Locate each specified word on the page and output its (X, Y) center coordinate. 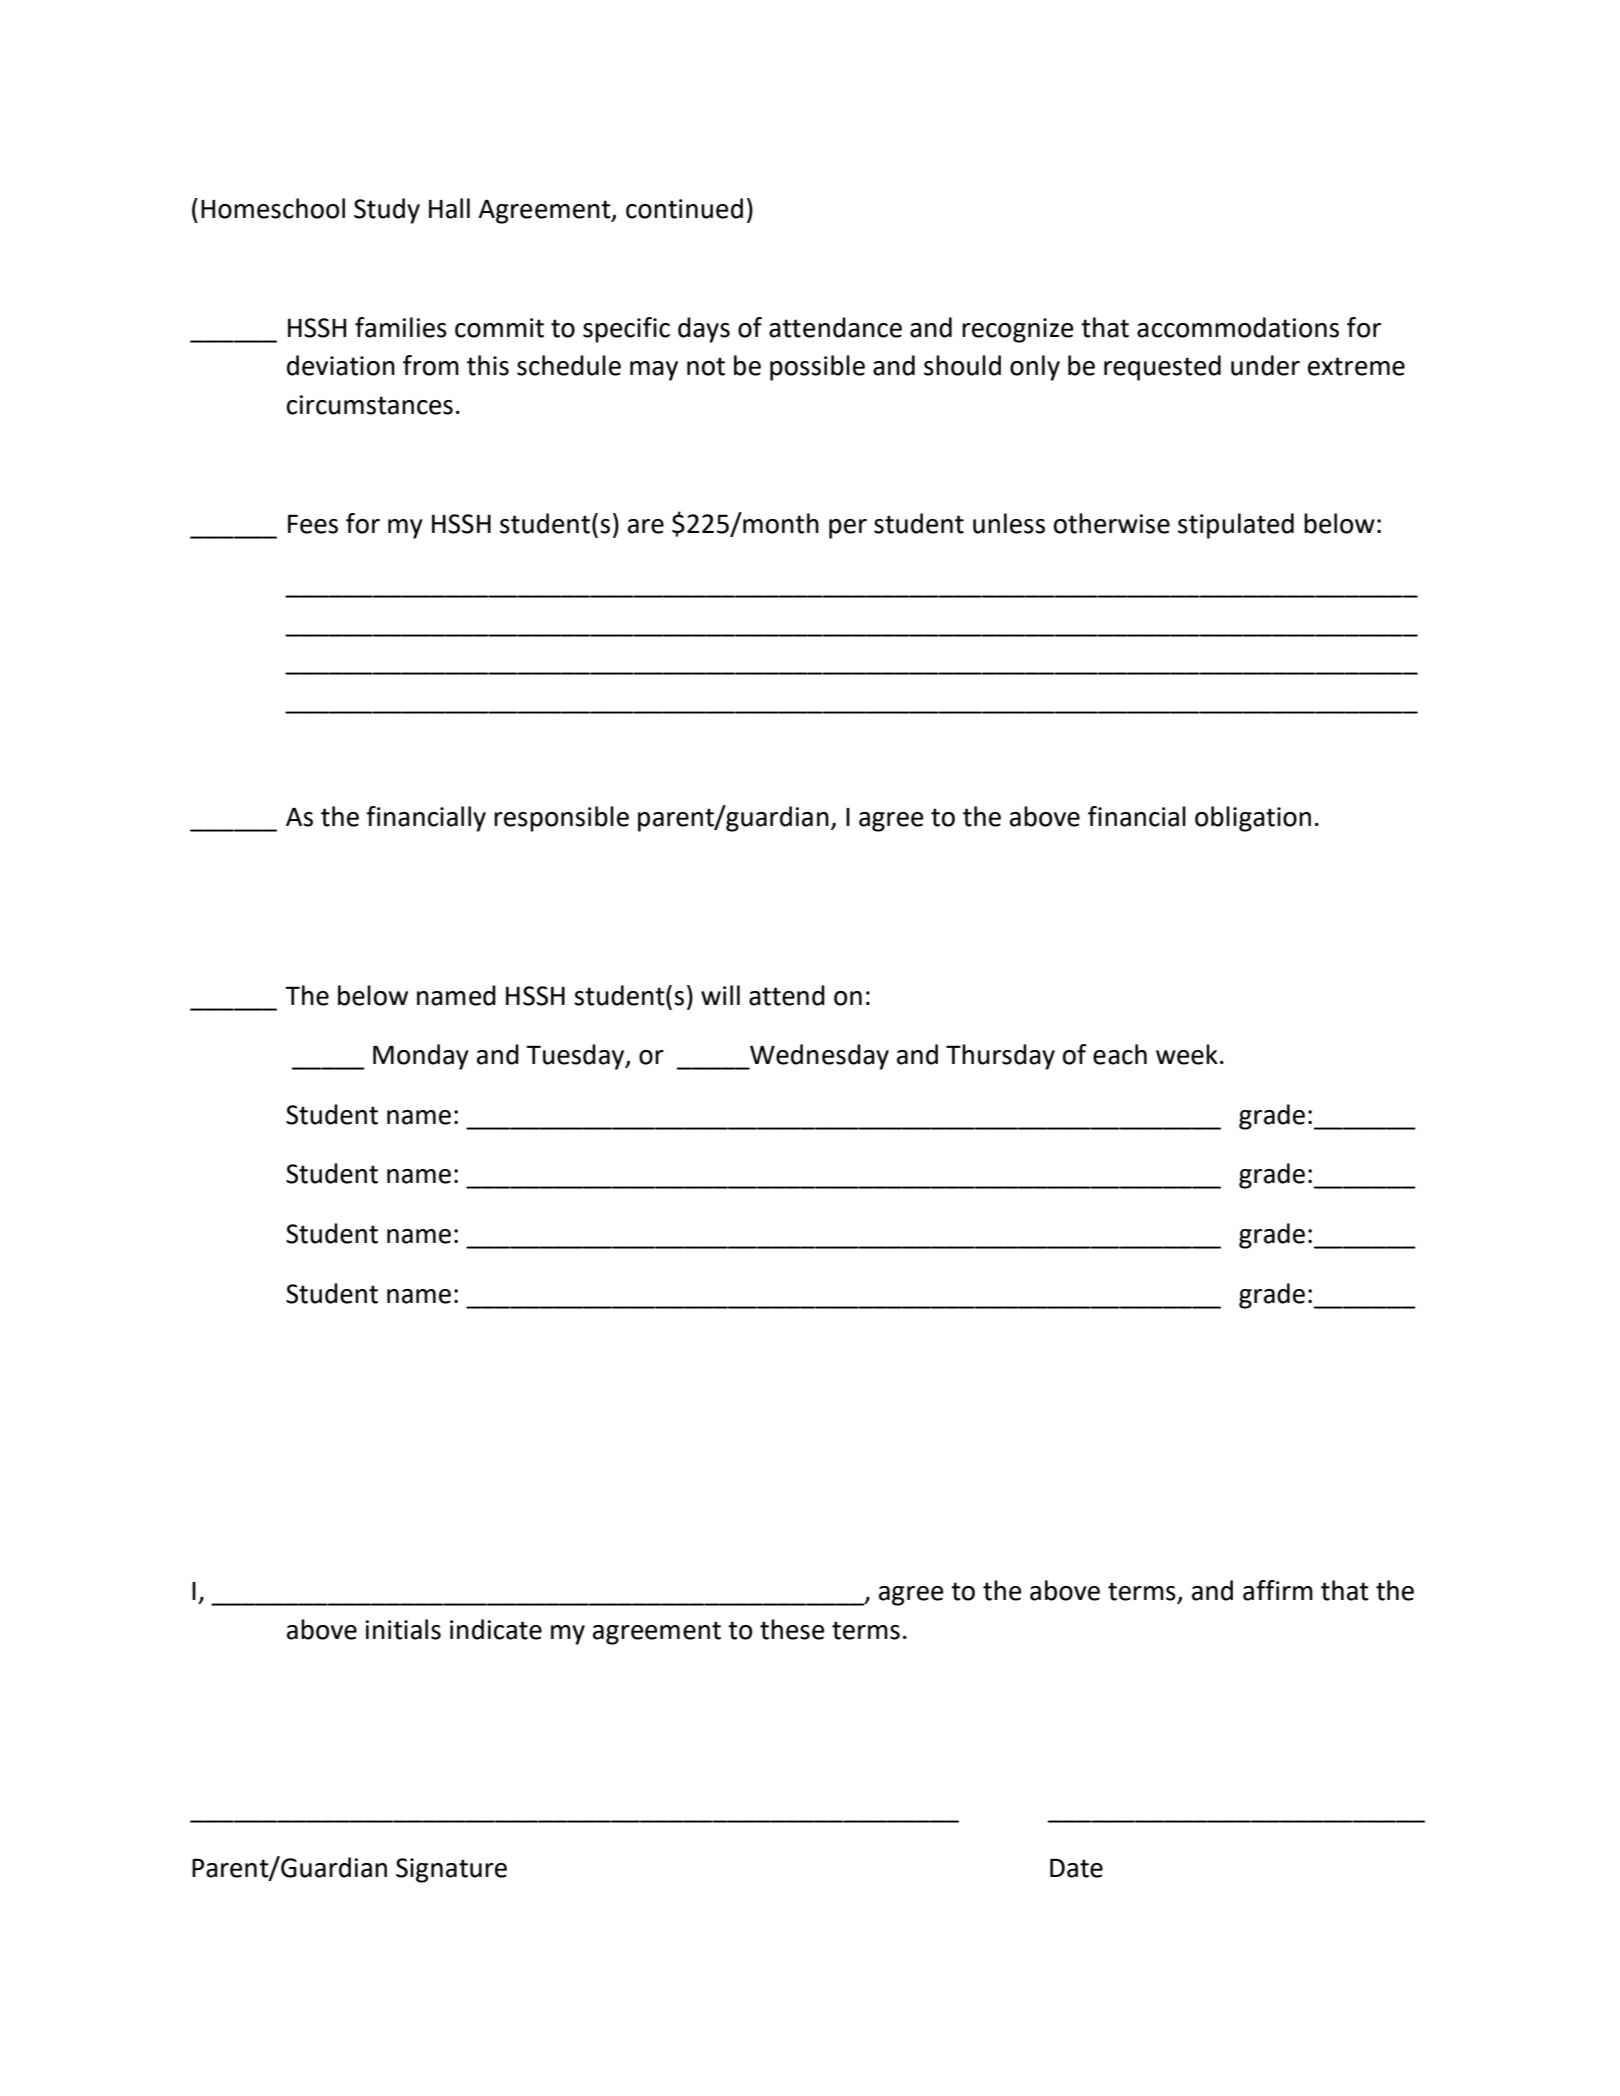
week (1187, 1054)
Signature (451, 1870)
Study (387, 211)
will (720, 995)
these (792, 1629)
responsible (561, 819)
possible (817, 368)
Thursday (1000, 1057)
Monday (421, 1057)
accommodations (1238, 327)
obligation (1253, 819)
